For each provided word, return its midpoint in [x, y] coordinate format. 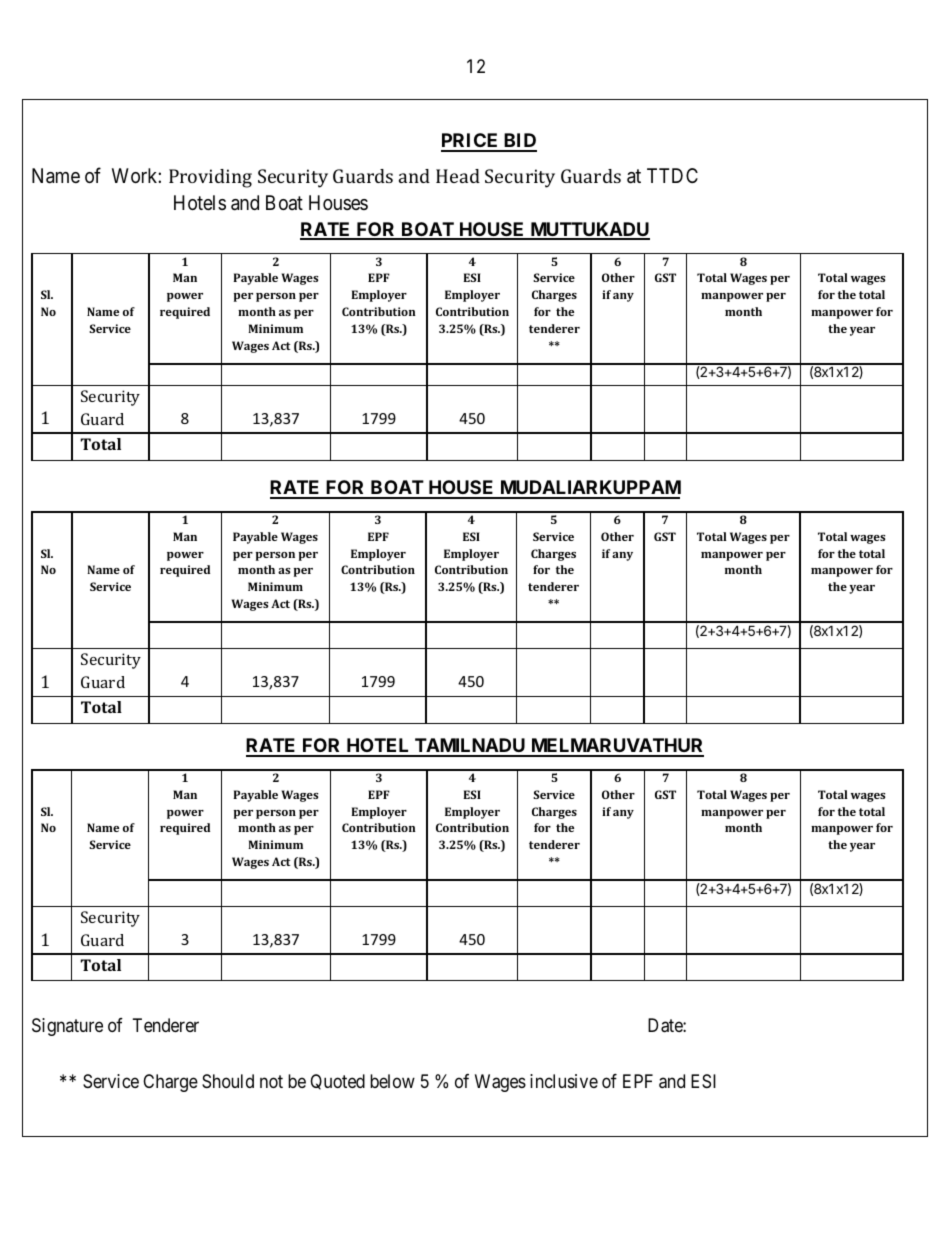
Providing [210, 178]
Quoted [337, 1082]
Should [228, 1081]
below [392, 1081]
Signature [67, 1027]
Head [458, 176]
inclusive [564, 1081]
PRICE [471, 142]
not [271, 1081]
